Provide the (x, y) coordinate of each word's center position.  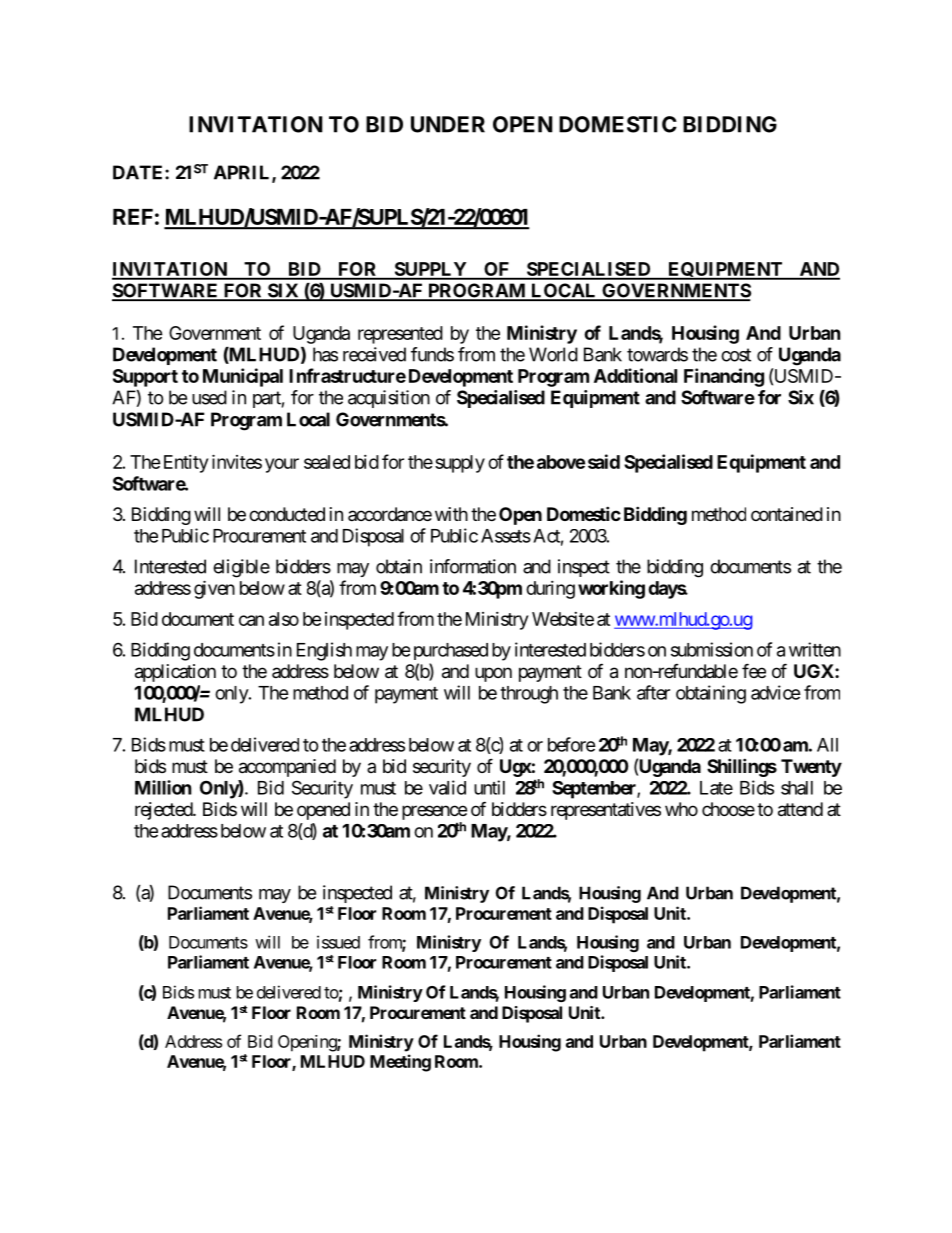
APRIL (243, 173)
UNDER (448, 124)
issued (338, 942)
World (553, 354)
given (214, 589)
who (681, 809)
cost (736, 355)
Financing (724, 377)
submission (712, 649)
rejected (164, 811)
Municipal (243, 377)
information (473, 566)
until (489, 787)
